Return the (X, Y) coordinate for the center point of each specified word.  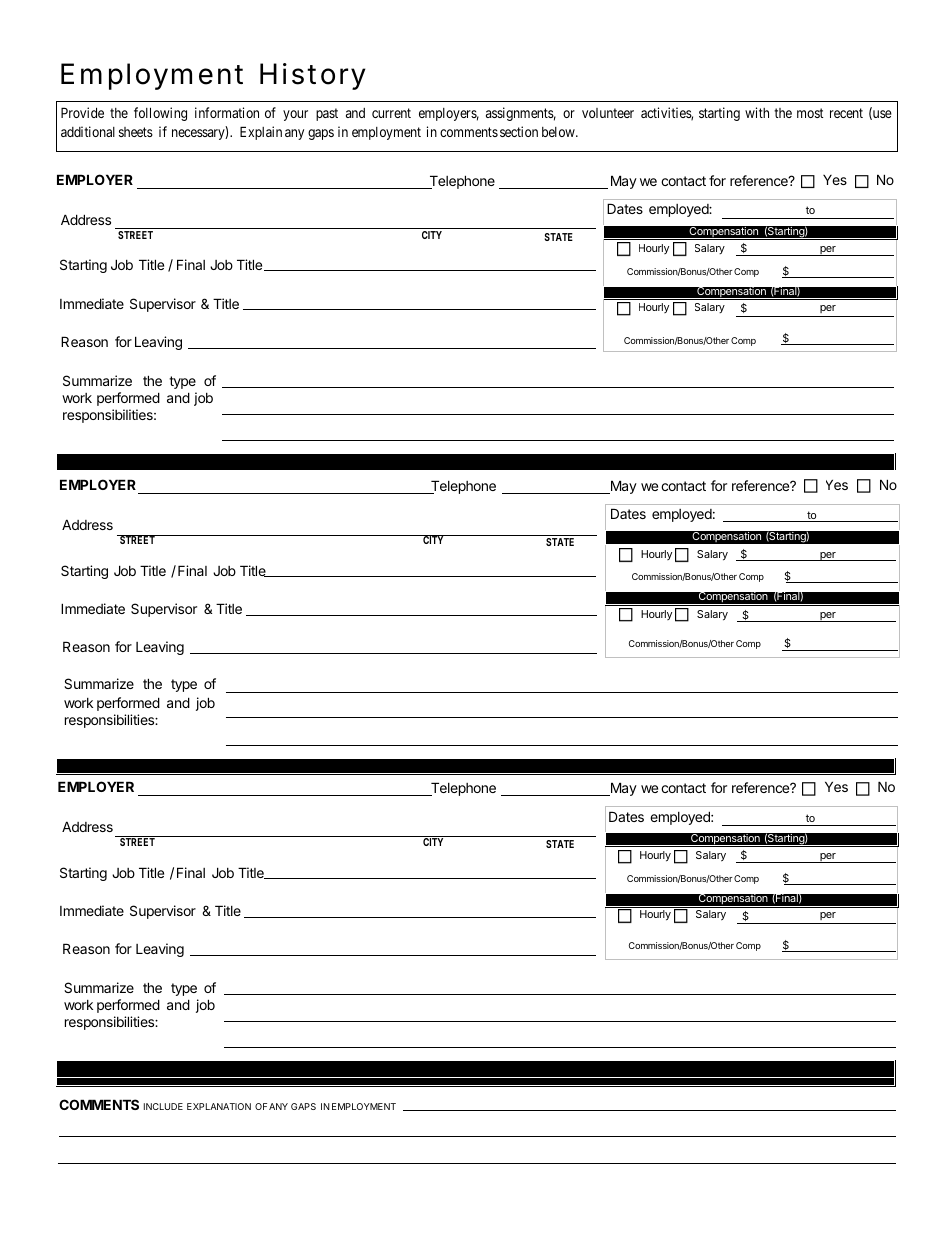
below (559, 132)
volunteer (608, 113)
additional (88, 131)
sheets (136, 132)
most (810, 113)
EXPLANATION (219, 1106)
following (160, 114)
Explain (261, 133)
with (757, 112)
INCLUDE (163, 1106)
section (519, 131)
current (391, 113)
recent (846, 113)
